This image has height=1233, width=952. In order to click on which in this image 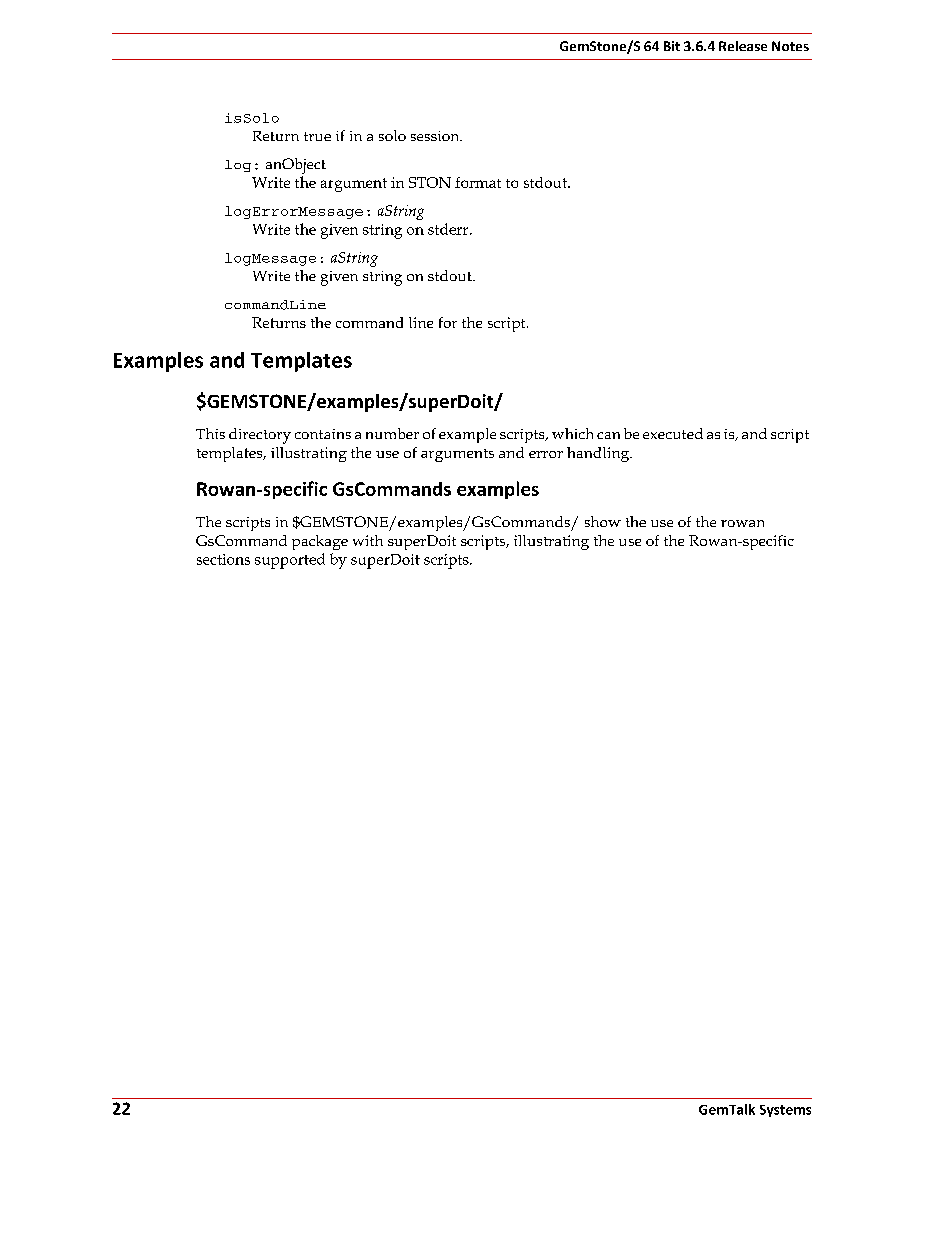, I will do `click(572, 433)`.
